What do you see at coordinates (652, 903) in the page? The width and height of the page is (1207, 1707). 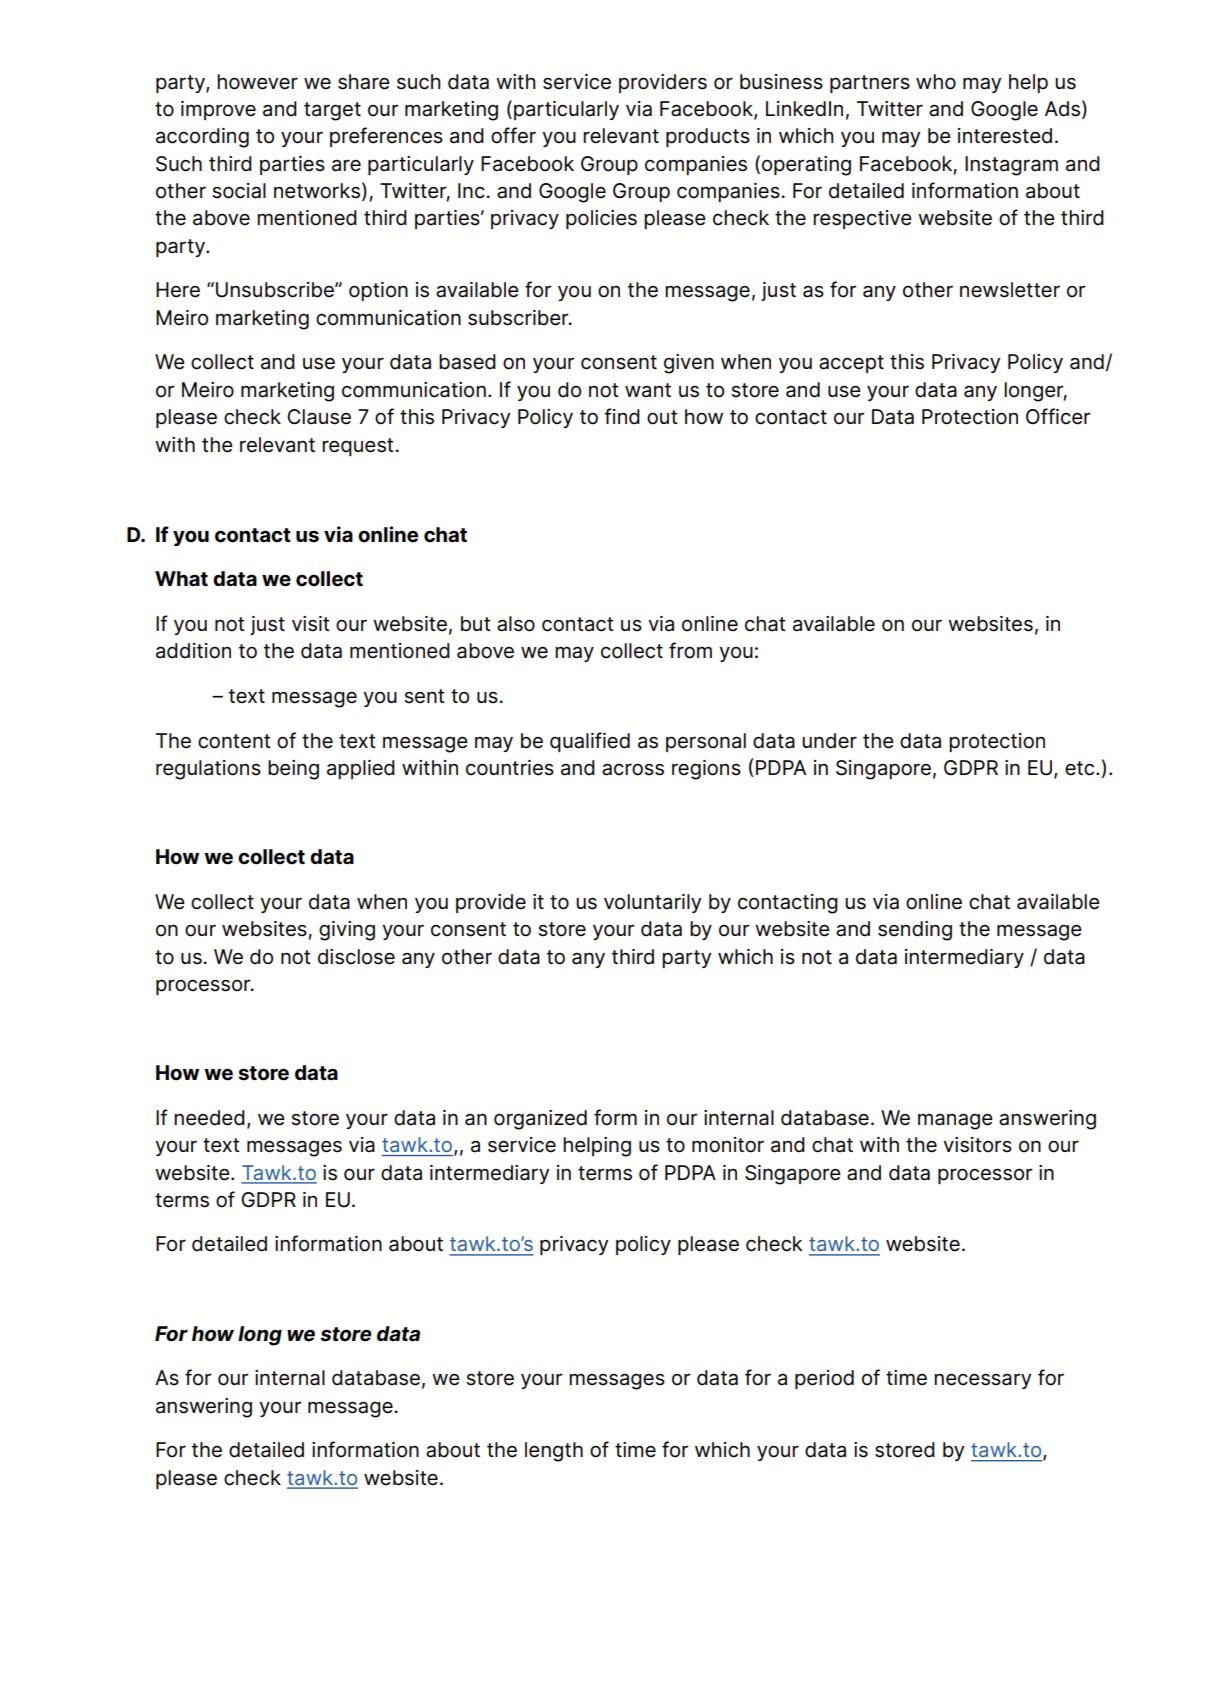 I see `voluntarily` at bounding box center [652, 903].
